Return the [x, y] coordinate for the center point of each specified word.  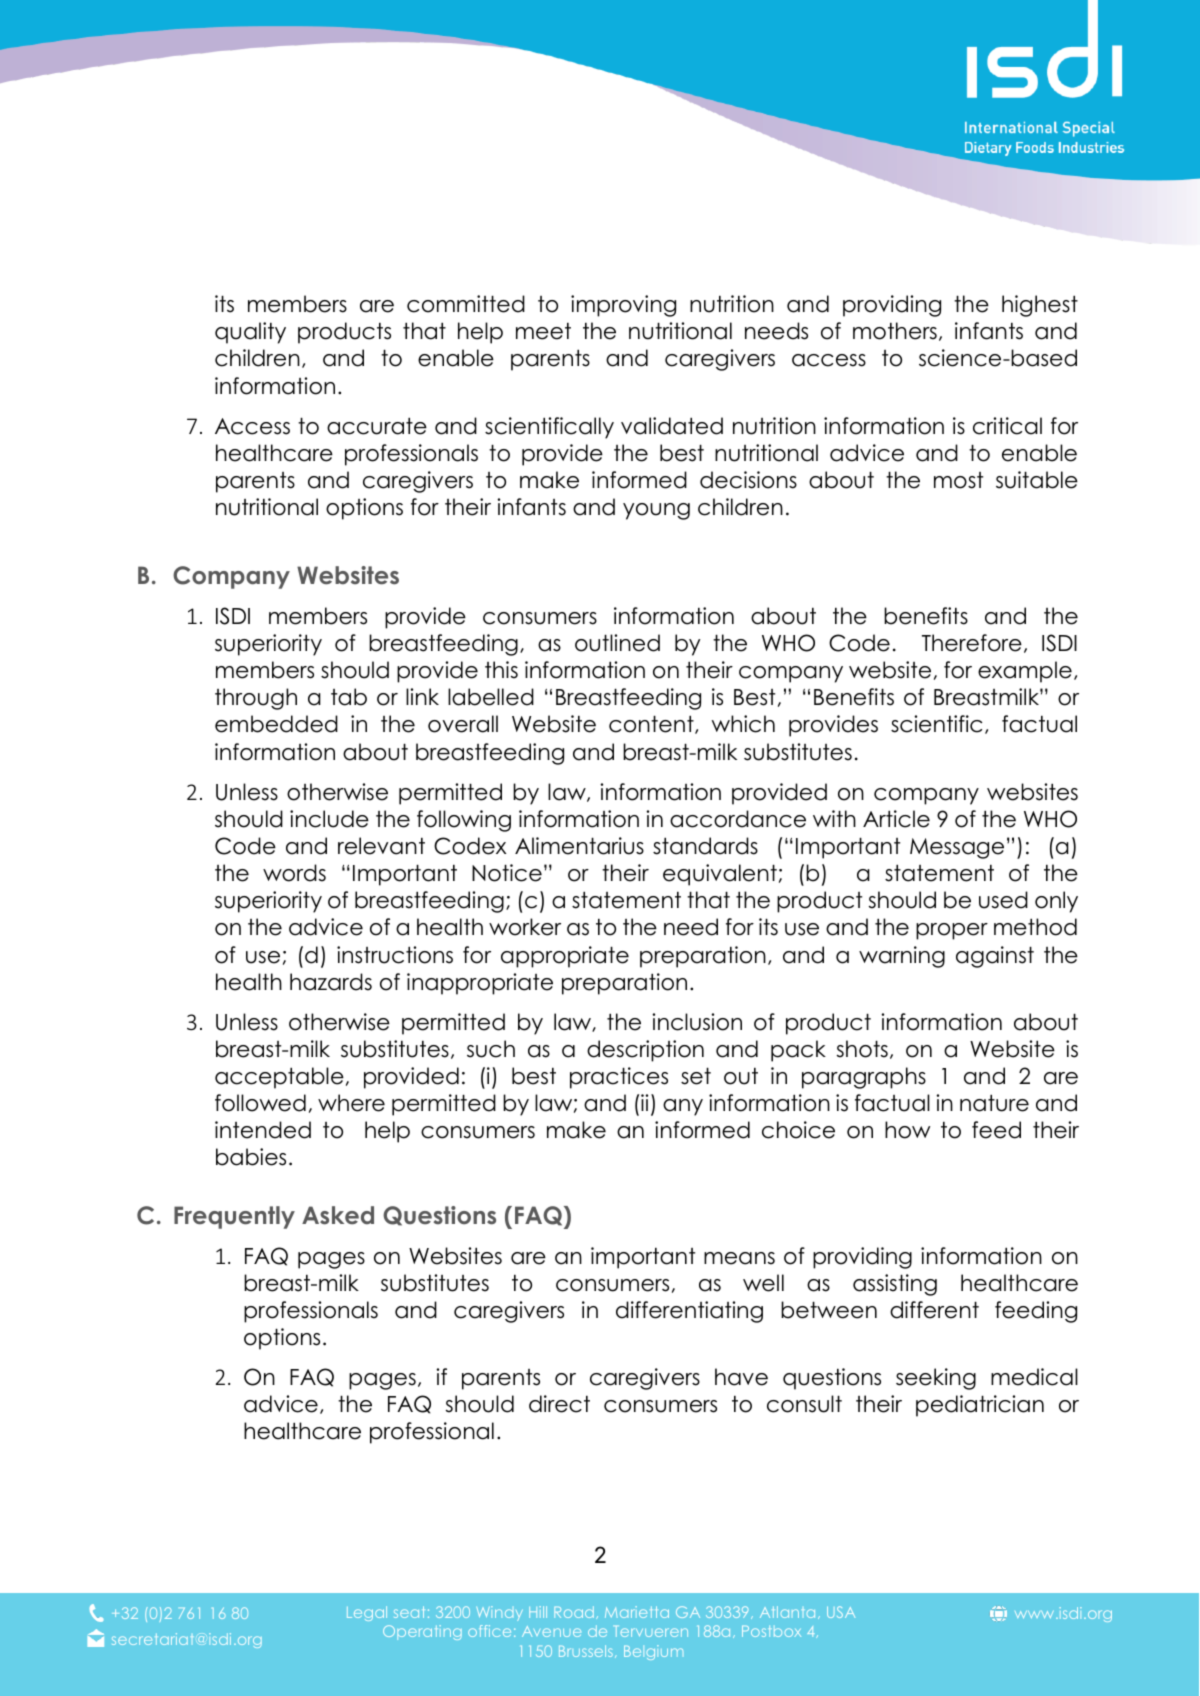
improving [623, 306]
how [907, 1130]
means [739, 1258]
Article [896, 819]
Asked [338, 1215]
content [652, 724]
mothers [895, 331]
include [329, 819]
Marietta [637, 1612]
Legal [367, 1613]
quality [250, 333]
